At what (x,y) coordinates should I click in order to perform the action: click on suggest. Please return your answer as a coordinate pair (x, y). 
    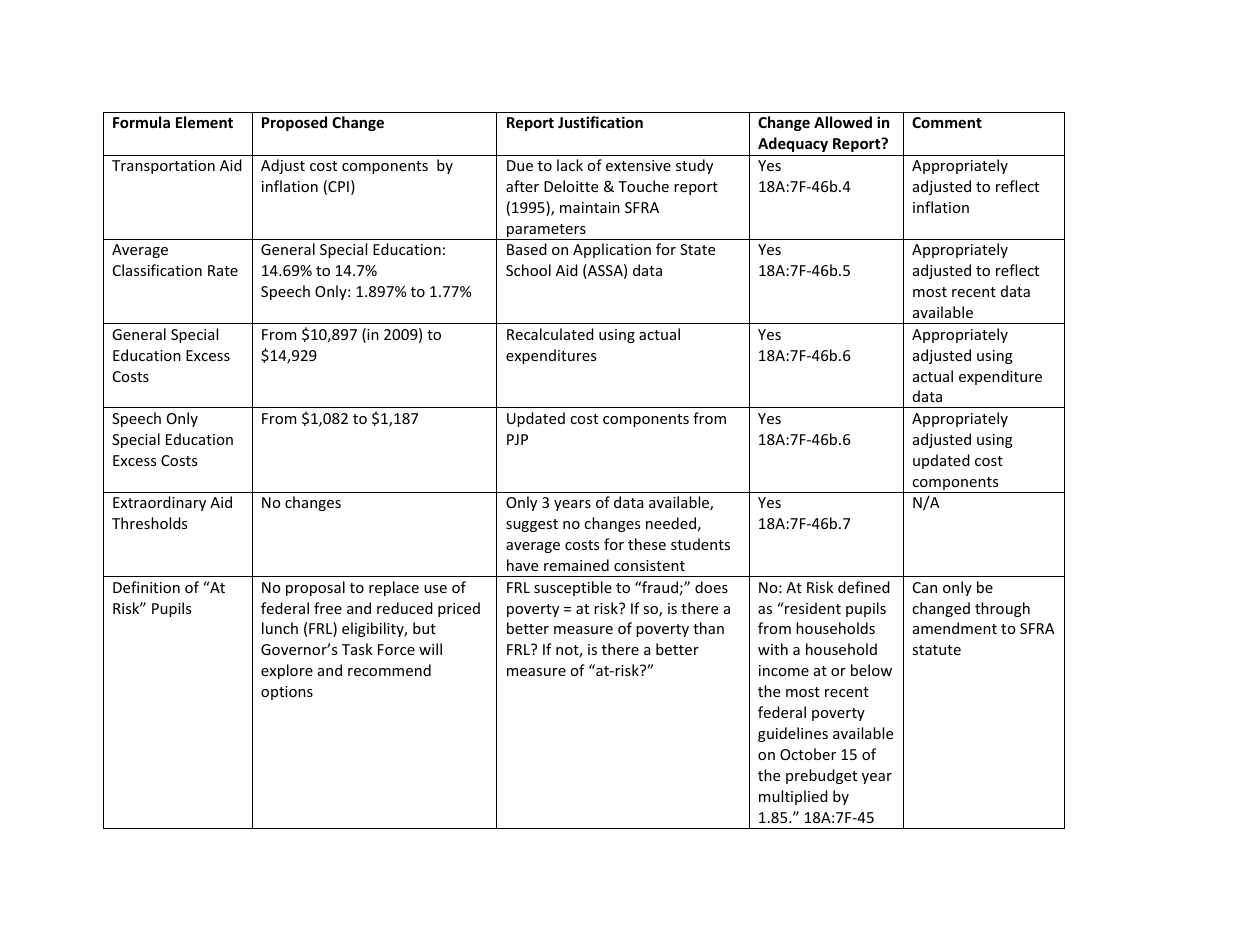
    Looking at the image, I should click on (532, 525).
